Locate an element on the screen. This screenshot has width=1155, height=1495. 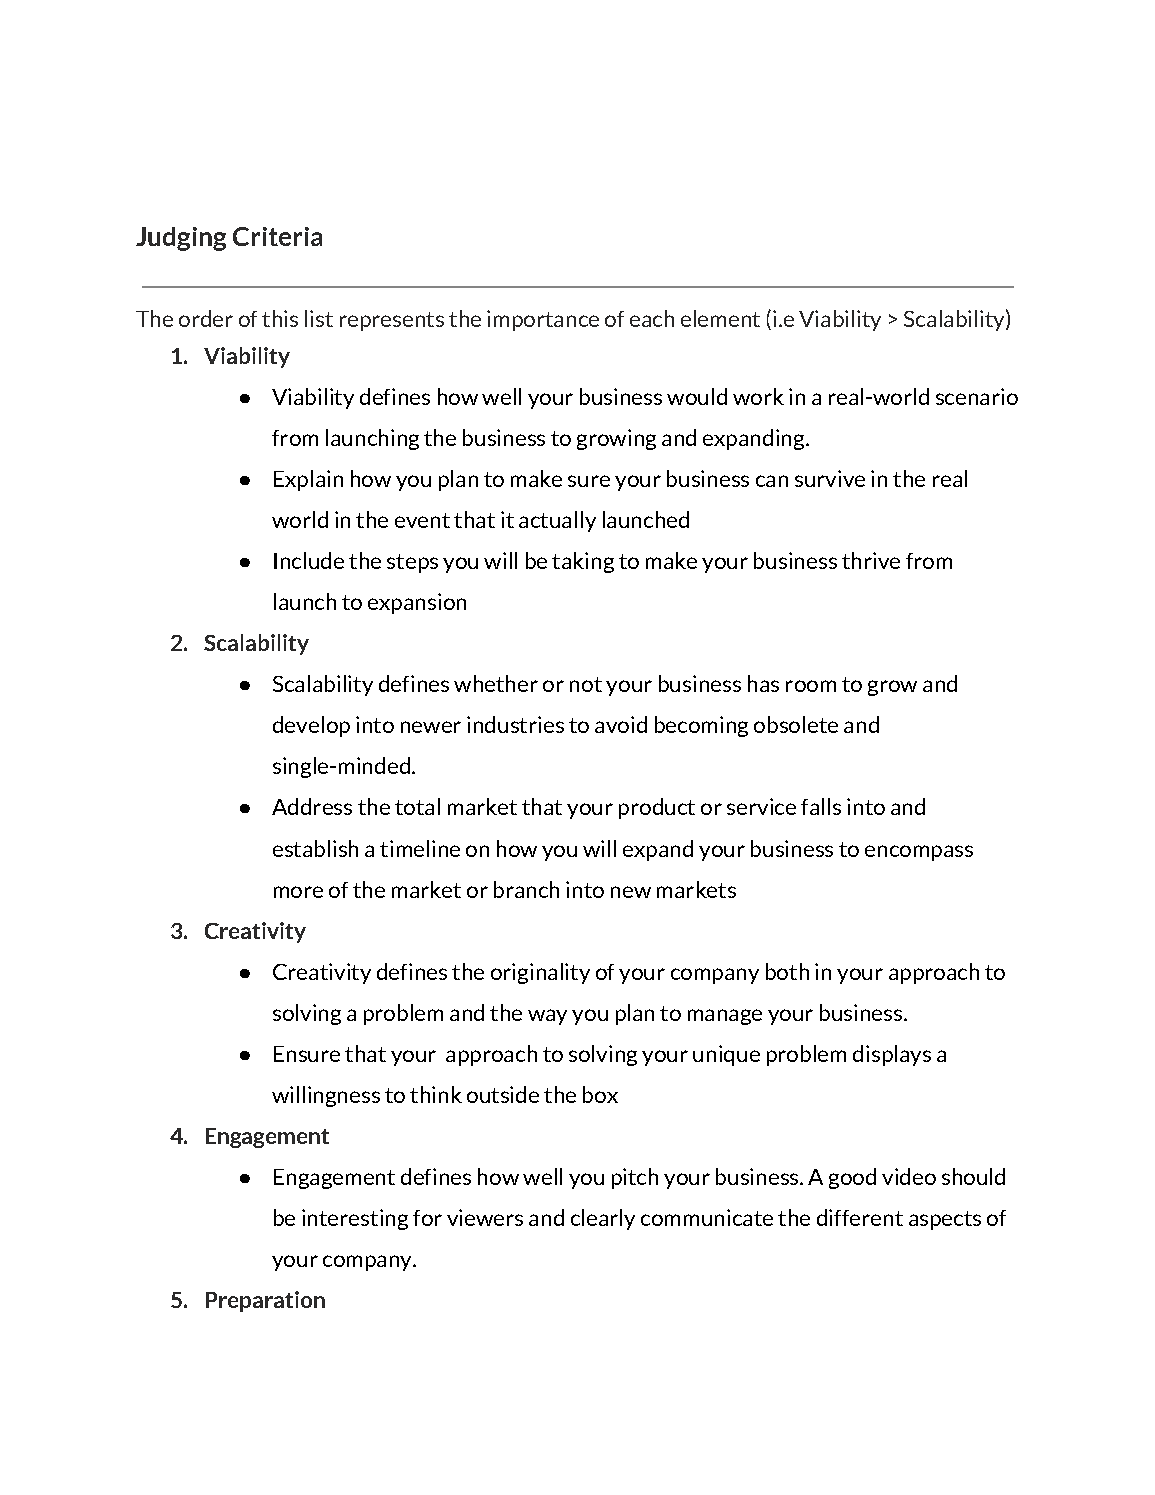
avoid is located at coordinates (621, 724).
